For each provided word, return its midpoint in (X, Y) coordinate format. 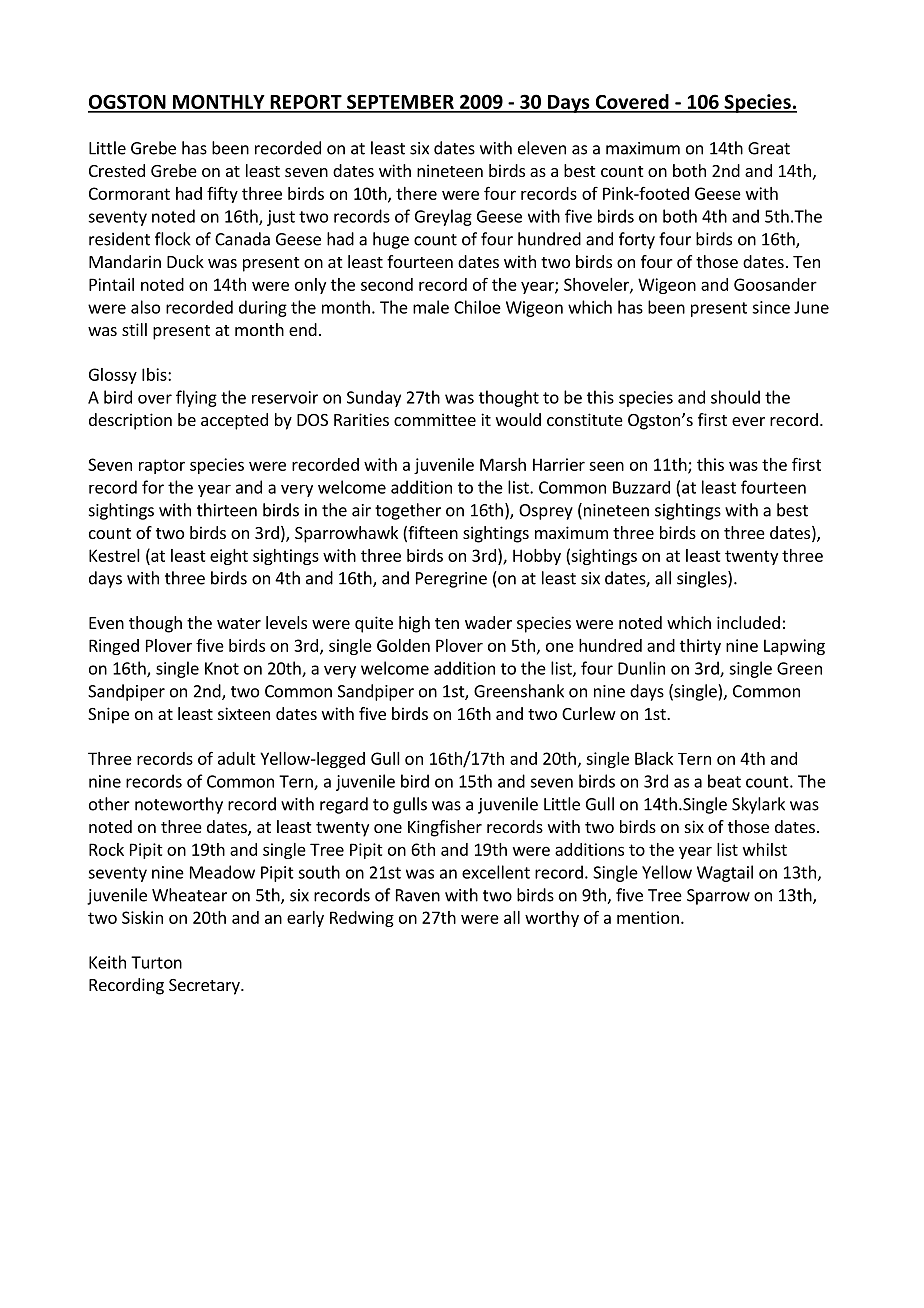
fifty (222, 195)
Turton (156, 962)
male (431, 307)
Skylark (758, 805)
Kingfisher (445, 828)
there (416, 193)
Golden (403, 645)
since (771, 307)
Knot (222, 668)
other (109, 804)
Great (769, 148)
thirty (700, 647)
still (134, 329)
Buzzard (641, 487)
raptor (162, 466)
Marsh (503, 464)
